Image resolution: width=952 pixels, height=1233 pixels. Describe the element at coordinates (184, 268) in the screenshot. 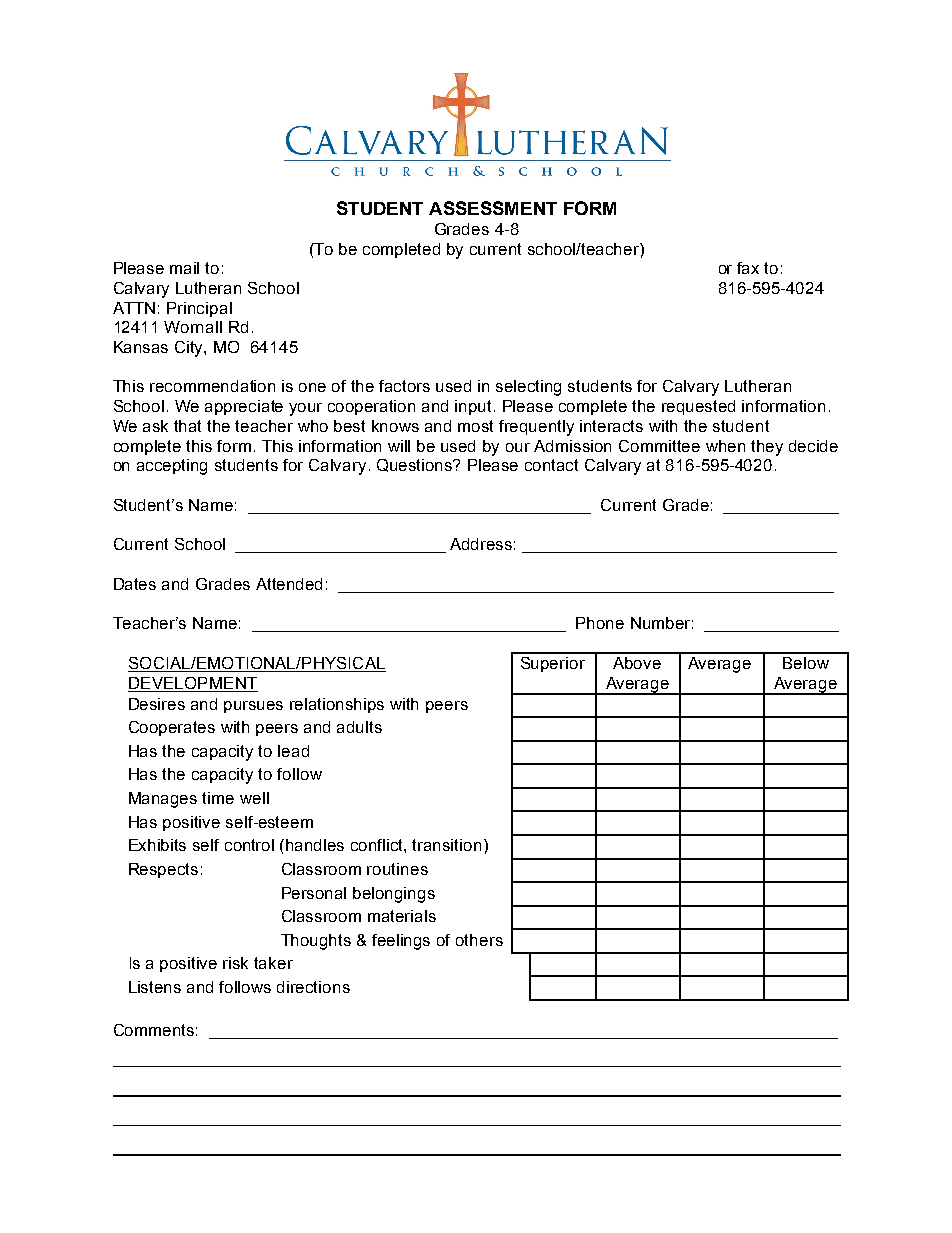

I see `mail` at that location.
